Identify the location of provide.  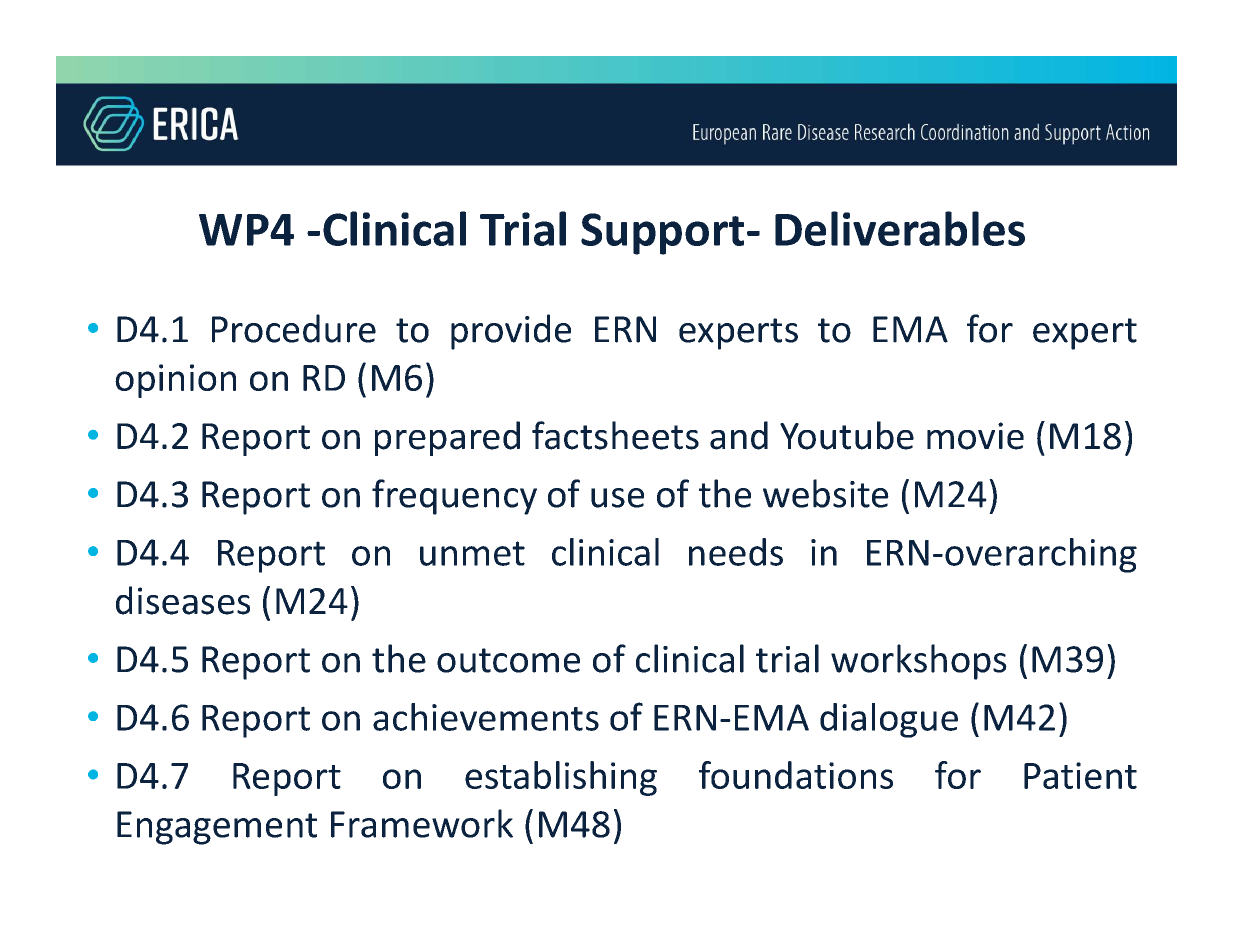
(511, 332).
